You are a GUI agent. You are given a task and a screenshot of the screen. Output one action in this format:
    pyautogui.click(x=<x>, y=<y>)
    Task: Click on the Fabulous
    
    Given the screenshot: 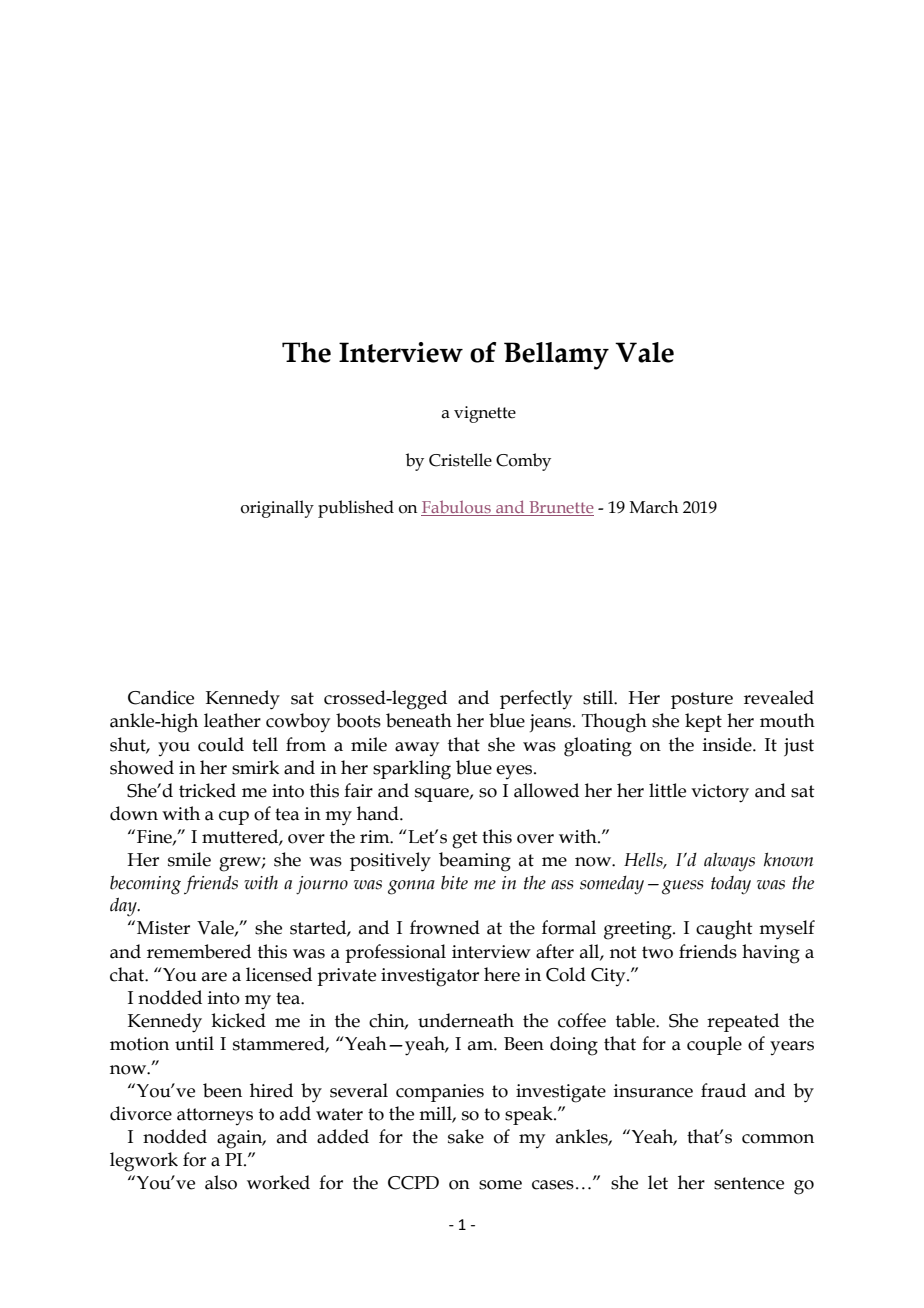 What is the action you would take?
    pyautogui.click(x=457, y=508)
